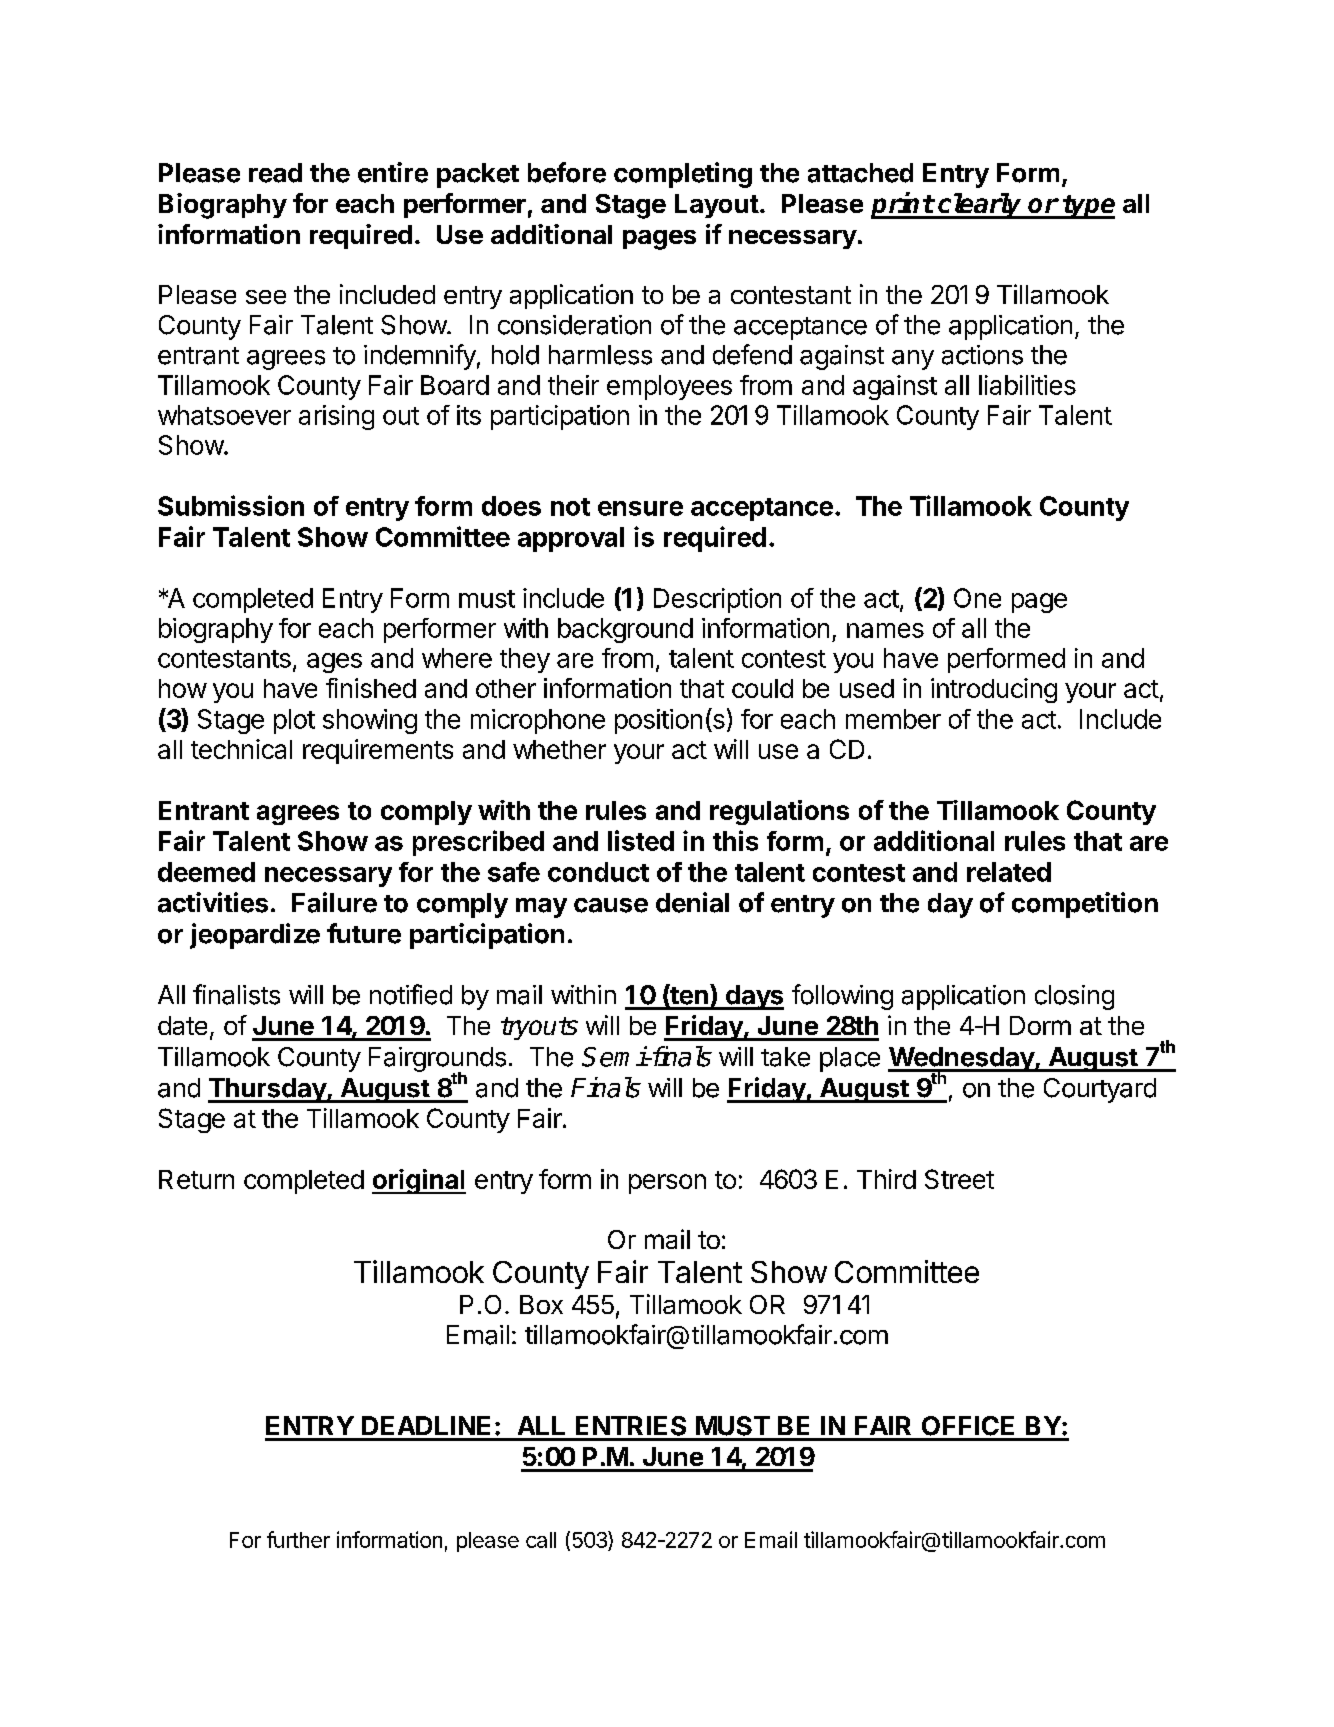 Image resolution: width=1334 pixels, height=1727 pixels. I want to click on Street, so click(959, 1179).
